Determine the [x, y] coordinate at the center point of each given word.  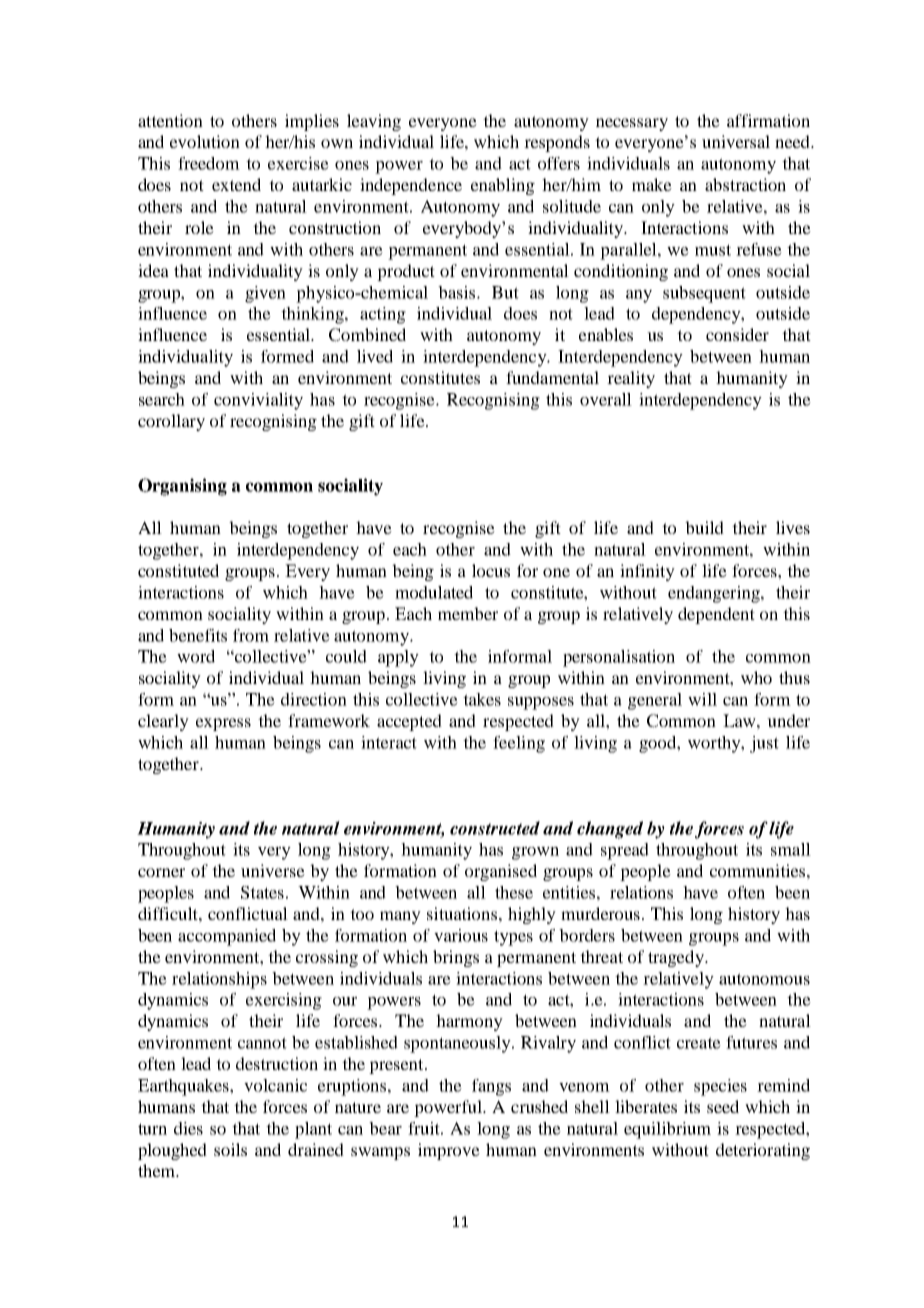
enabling [503, 186]
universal [736, 141]
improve [449, 1151]
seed [723, 1106]
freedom [209, 163]
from [251, 635]
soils [230, 1149]
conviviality [258, 401]
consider [737, 334]
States [262, 892]
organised [501, 872]
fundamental [552, 377]
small [791, 849]
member [468, 613]
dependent [716, 615]
